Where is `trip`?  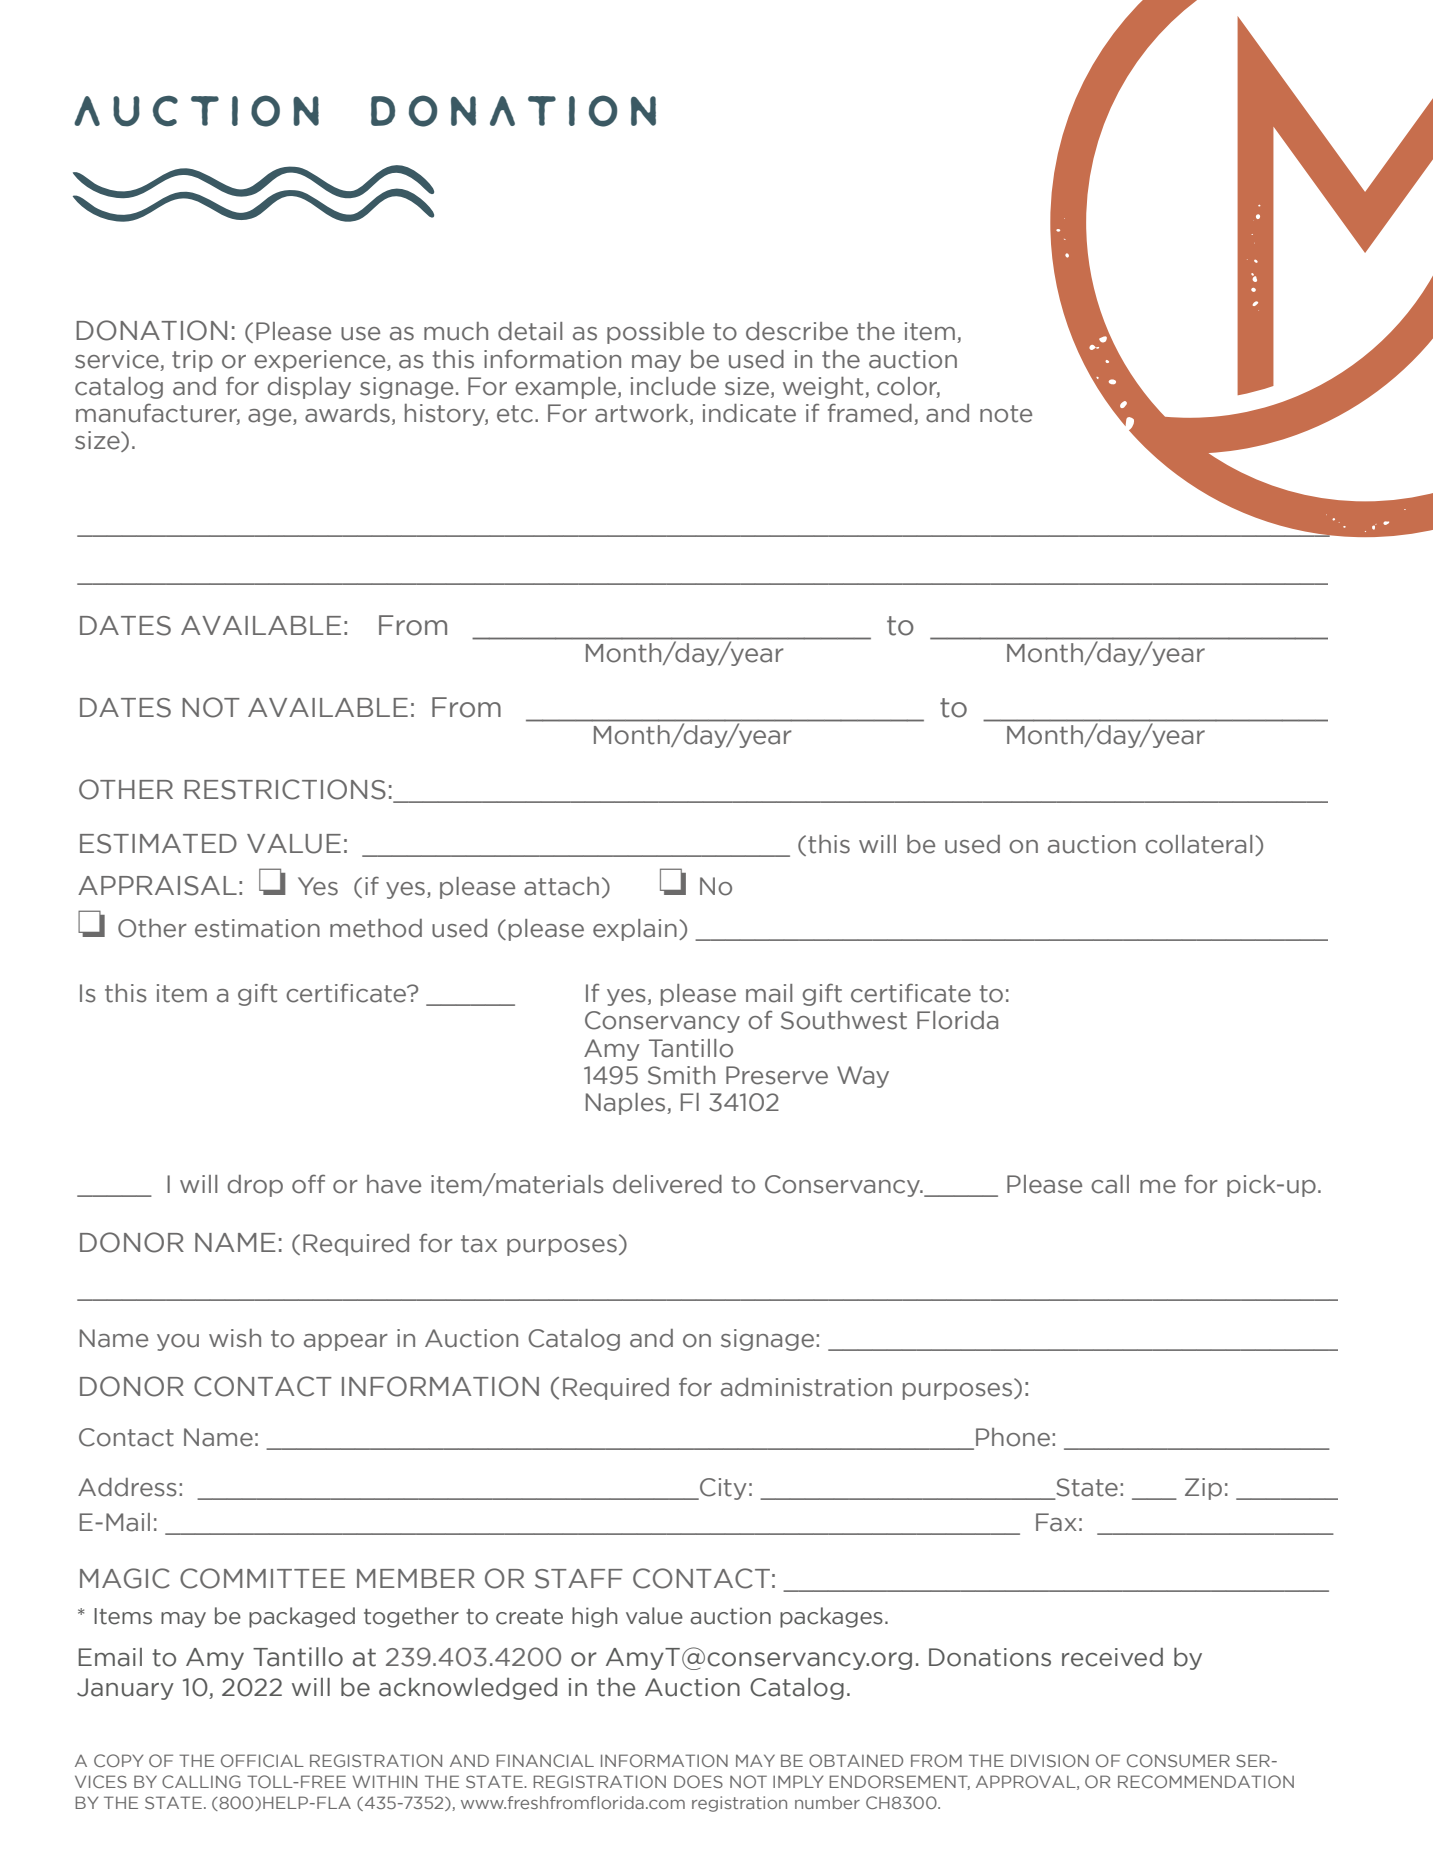 trip is located at coordinates (192, 361).
